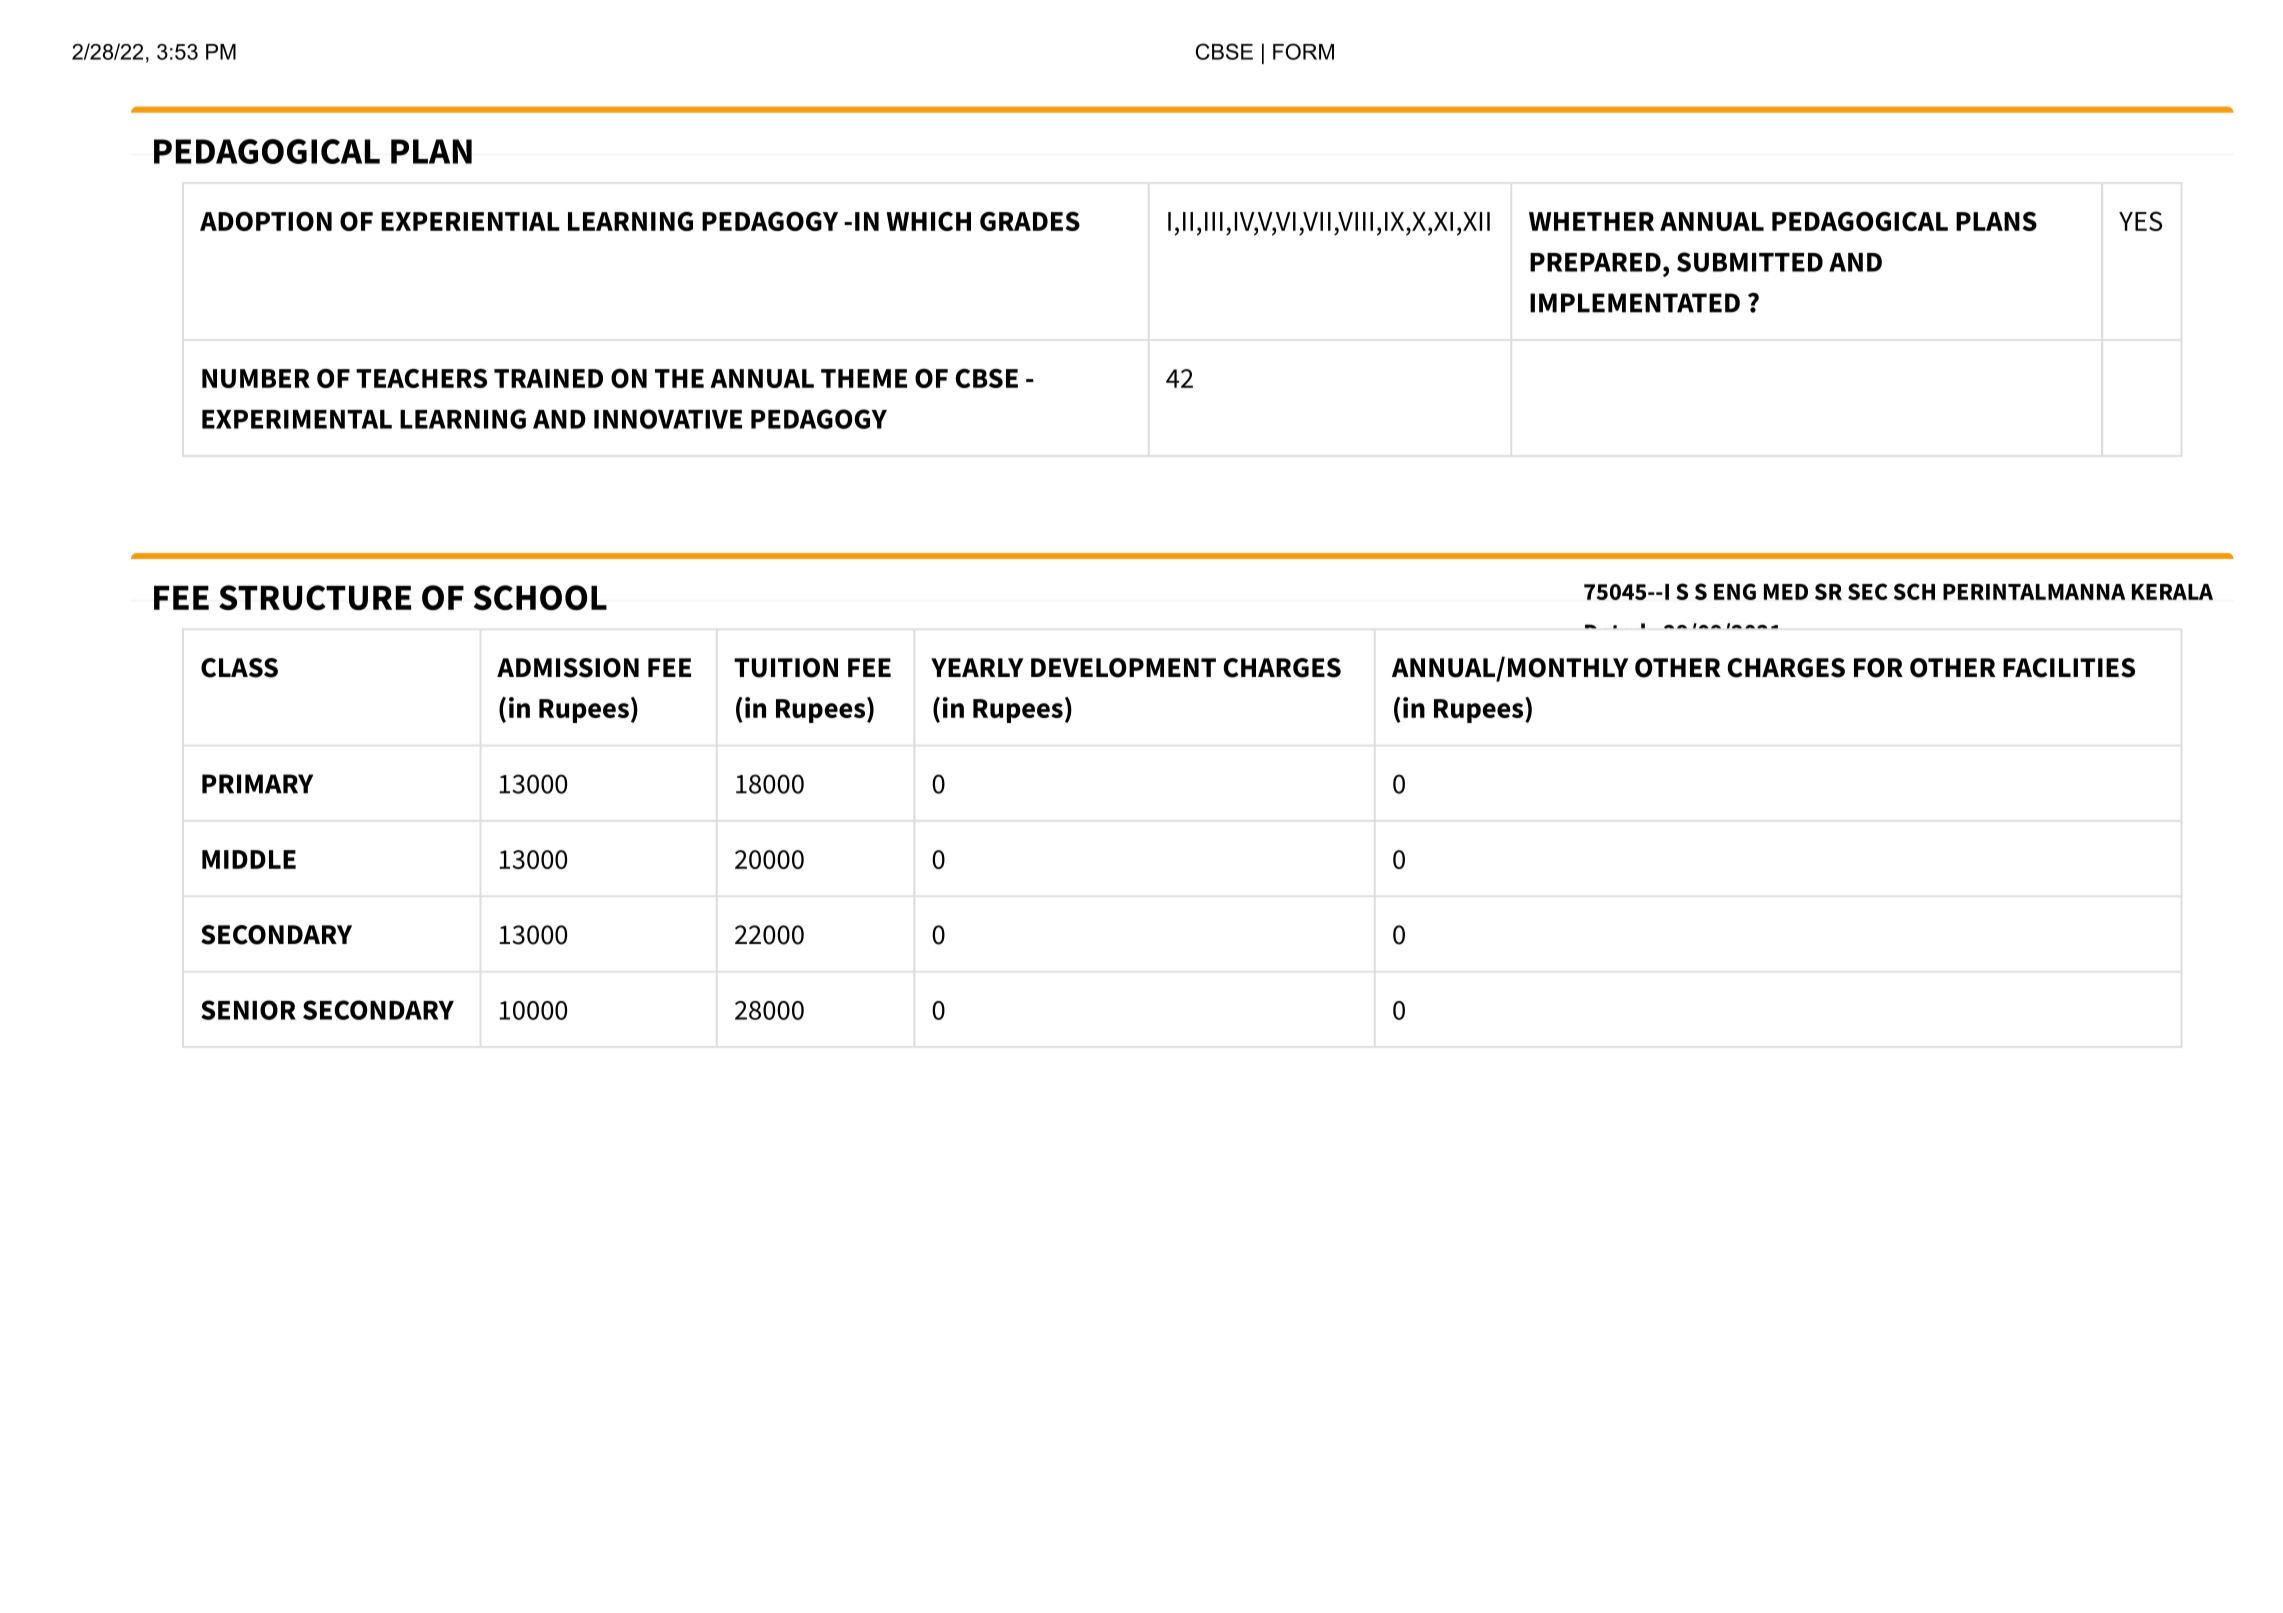 This document has width=2283, height=1613. Describe the element at coordinates (2140, 221) in the document. I see `YES` at that location.
